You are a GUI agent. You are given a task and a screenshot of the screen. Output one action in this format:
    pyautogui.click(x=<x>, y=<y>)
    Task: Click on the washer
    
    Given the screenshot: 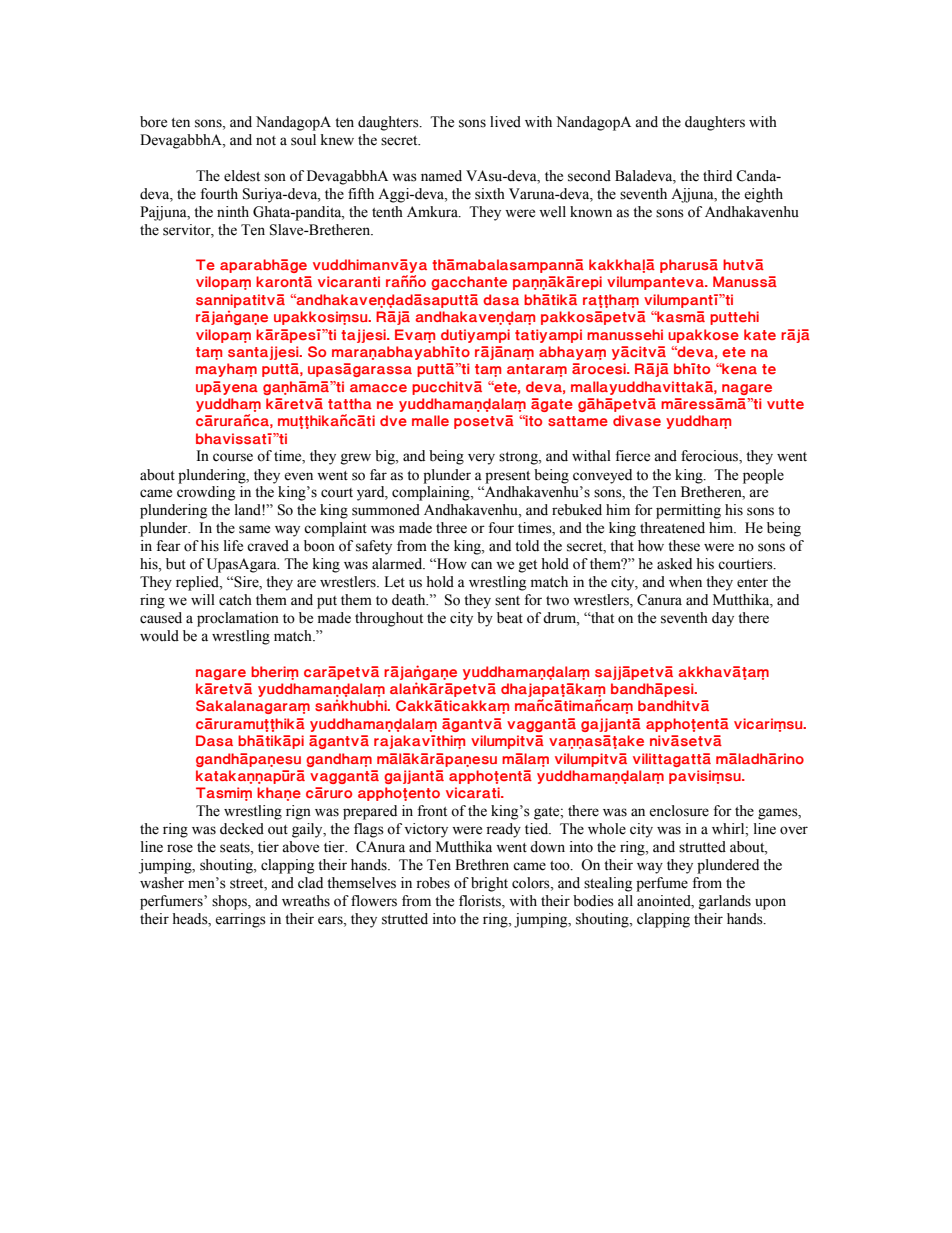 What is the action you would take?
    pyautogui.click(x=162, y=883)
